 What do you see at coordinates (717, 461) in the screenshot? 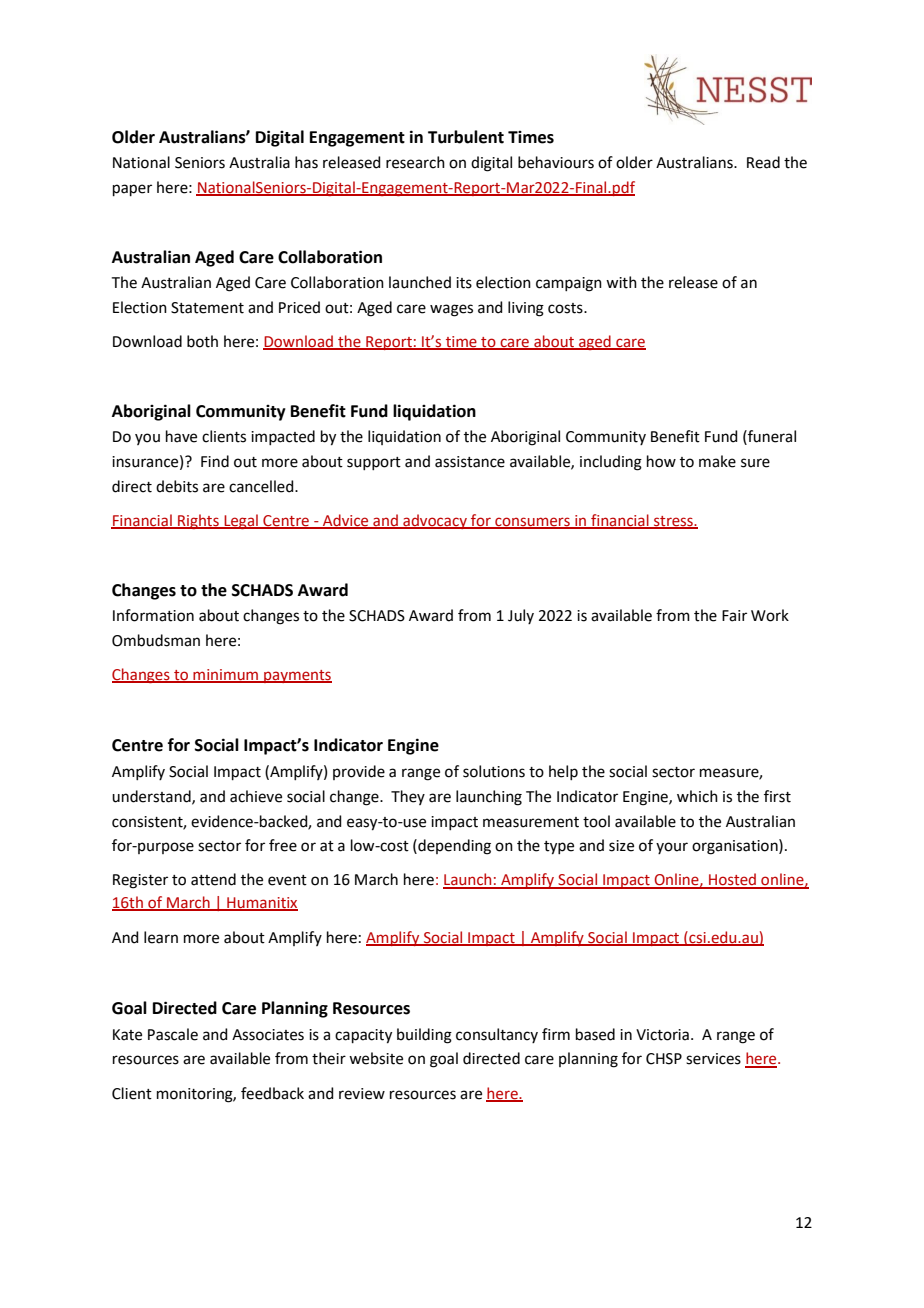
I see `make` at bounding box center [717, 461].
